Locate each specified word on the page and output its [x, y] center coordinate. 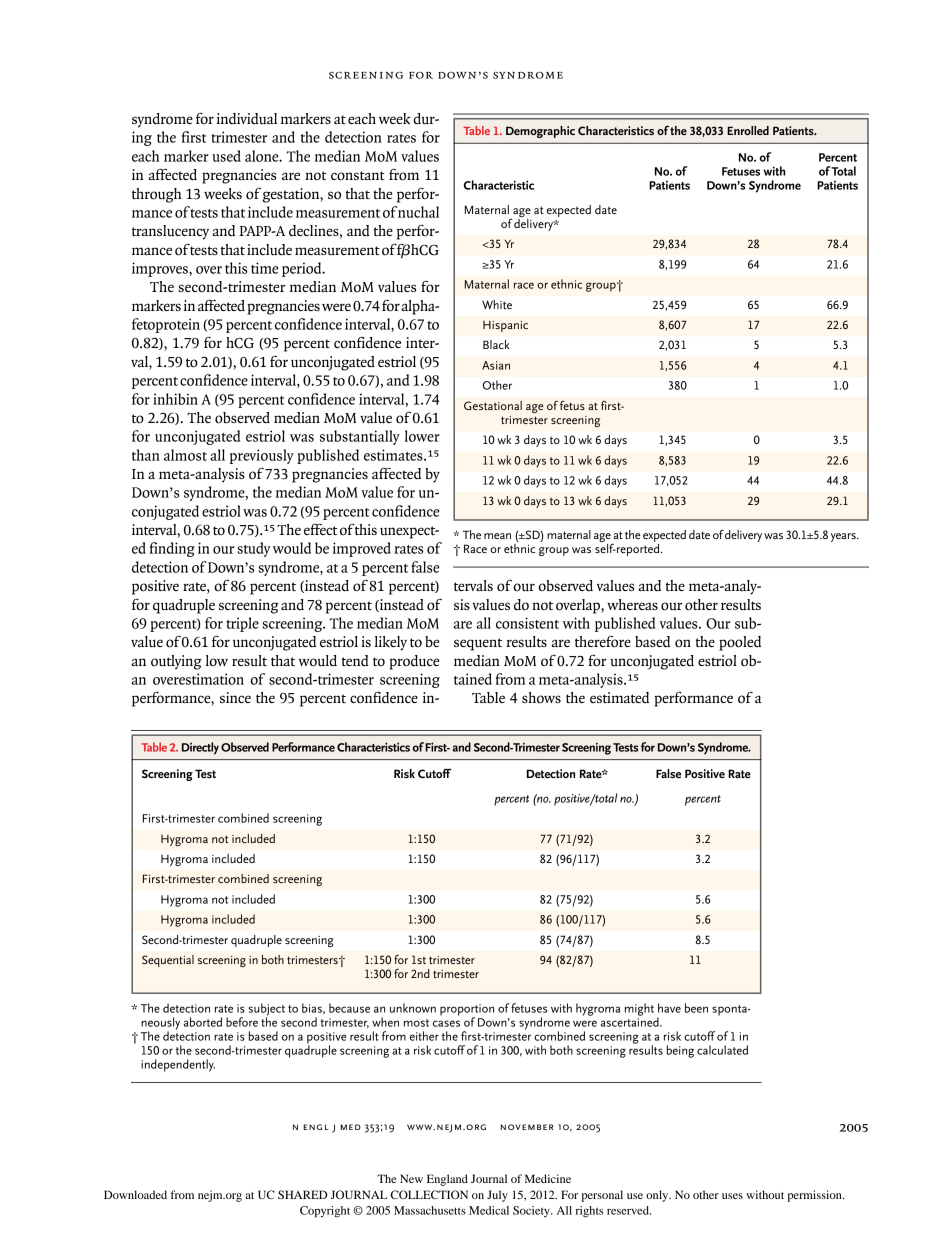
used [226, 156]
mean [497, 536]
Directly [200, 748]
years [844, 537]
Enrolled [748, 130]
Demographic [540, 132]
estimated [619, 697]
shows [541, 697]
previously [261, 456]
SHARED [302, 1194]
